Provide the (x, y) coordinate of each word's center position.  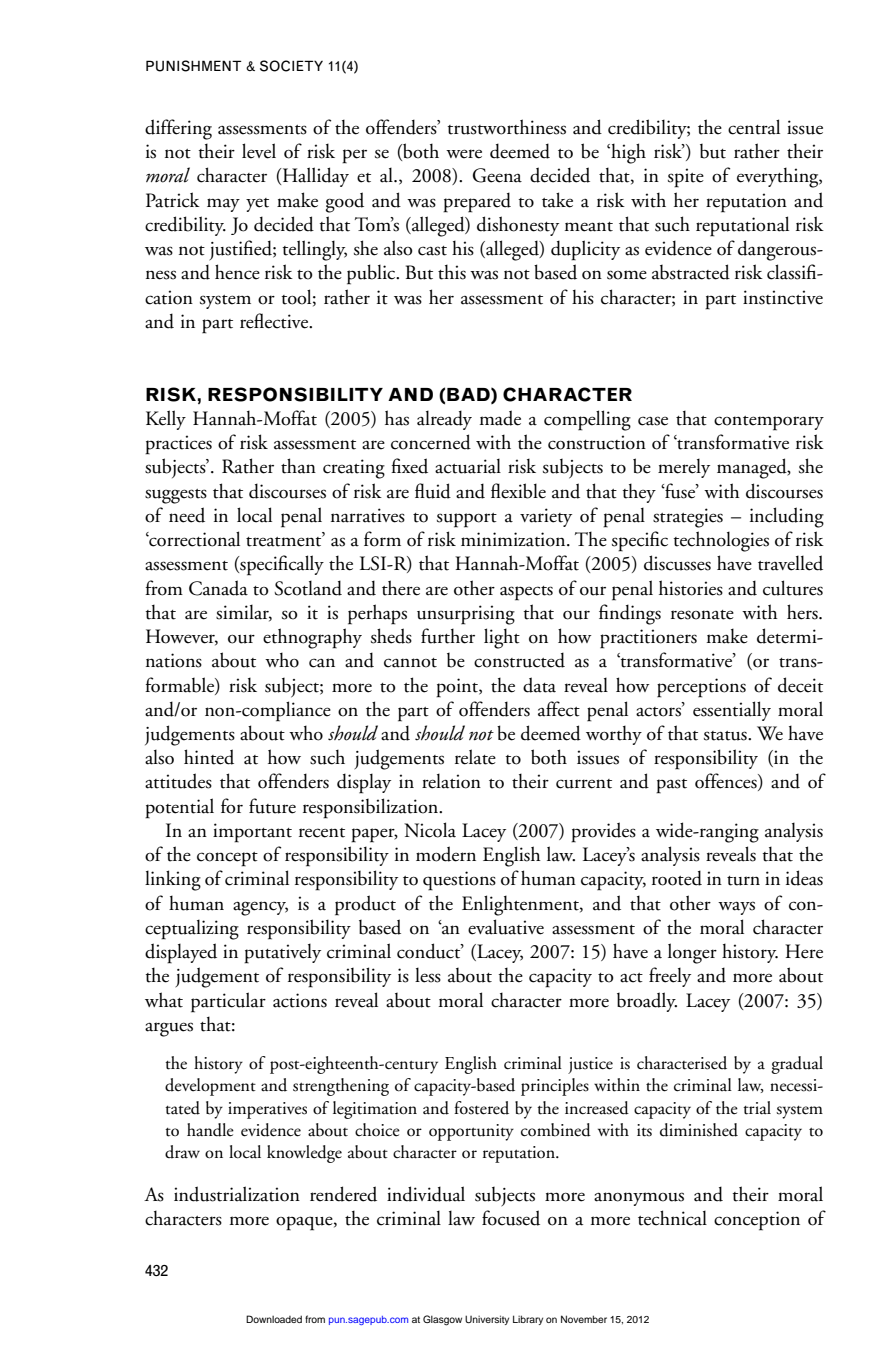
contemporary (769, 423)
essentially (732, 711)
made (500, 418)
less (428, 975)
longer (692, 953)
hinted (209, 757)
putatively (282, 953)
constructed (519, 660)
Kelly (166, 420)
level (259, 151)
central (754, 127)
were (464, 154)
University (487, 1320)
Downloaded (274, 1319)
